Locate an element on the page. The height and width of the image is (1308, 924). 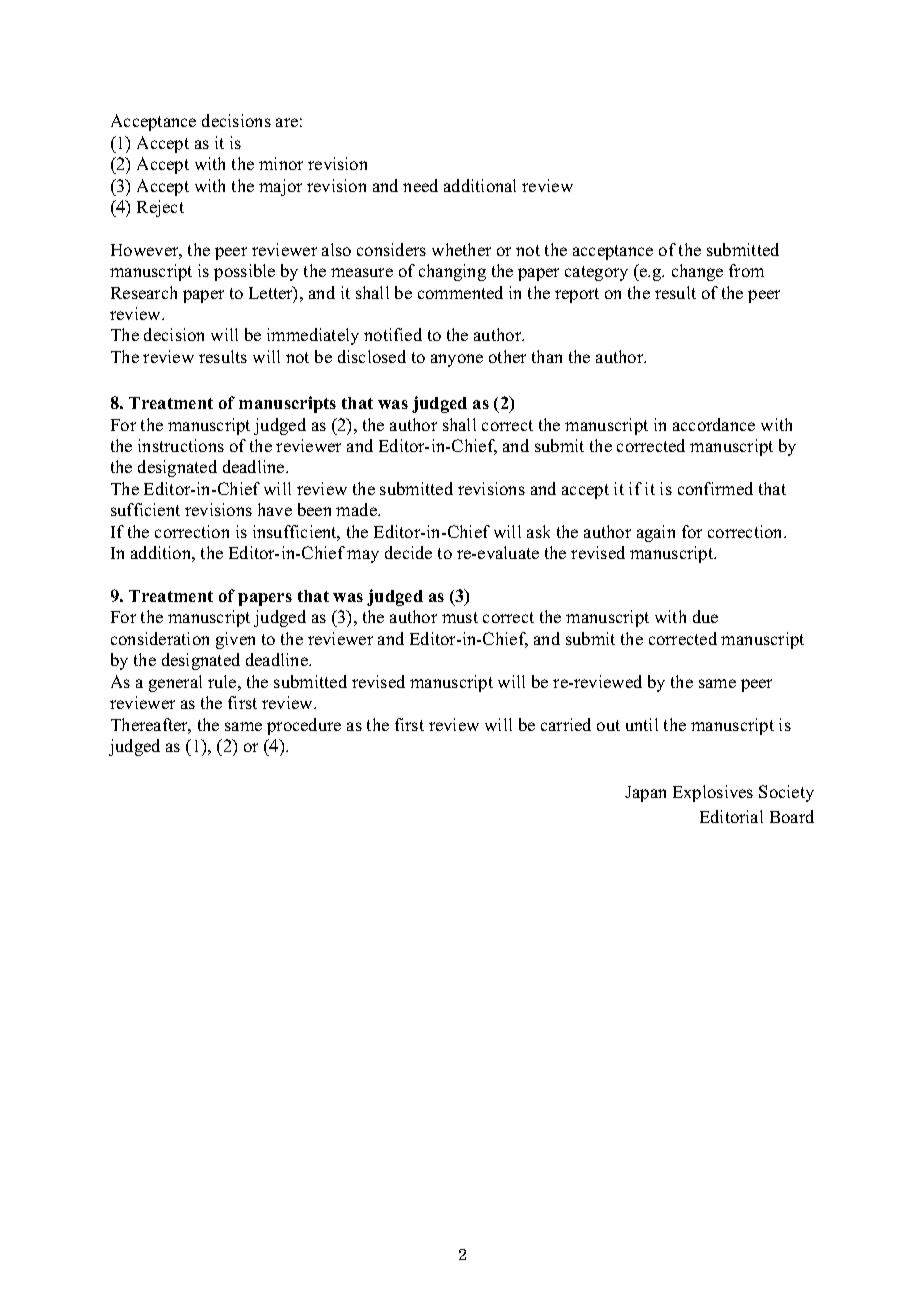
have is located at coordinates (275, 509).
